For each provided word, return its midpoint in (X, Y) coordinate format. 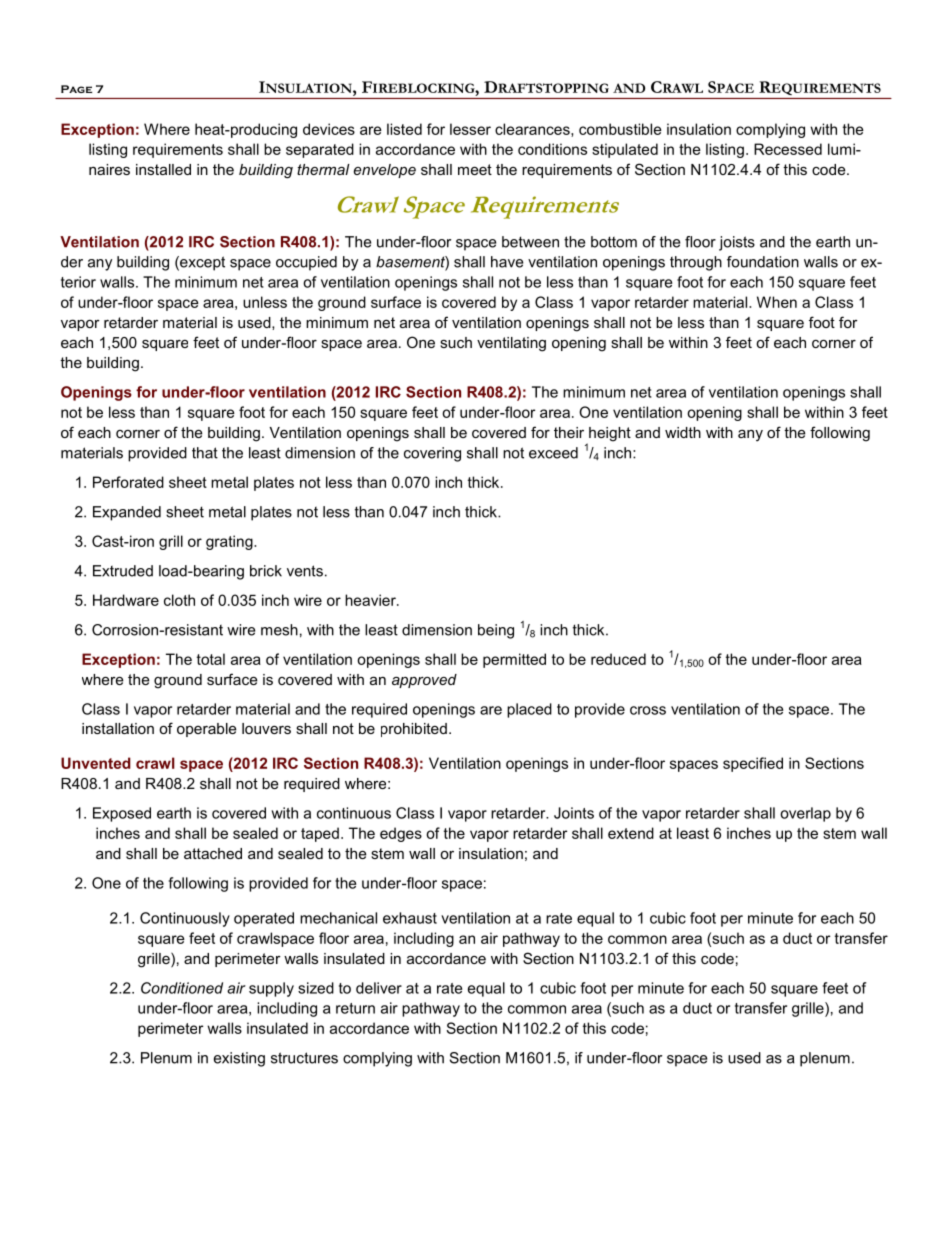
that (205, 453)
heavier (371, 600)
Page (76, 89)
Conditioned (182, 988)
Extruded (123, 571)
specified (753, 764)
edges (401, 834)
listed (404, 129)
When (777, 302)
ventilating (511, 344)
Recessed (788, 149)
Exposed (122, 814)
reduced (618, 659)
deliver (379, 988)
